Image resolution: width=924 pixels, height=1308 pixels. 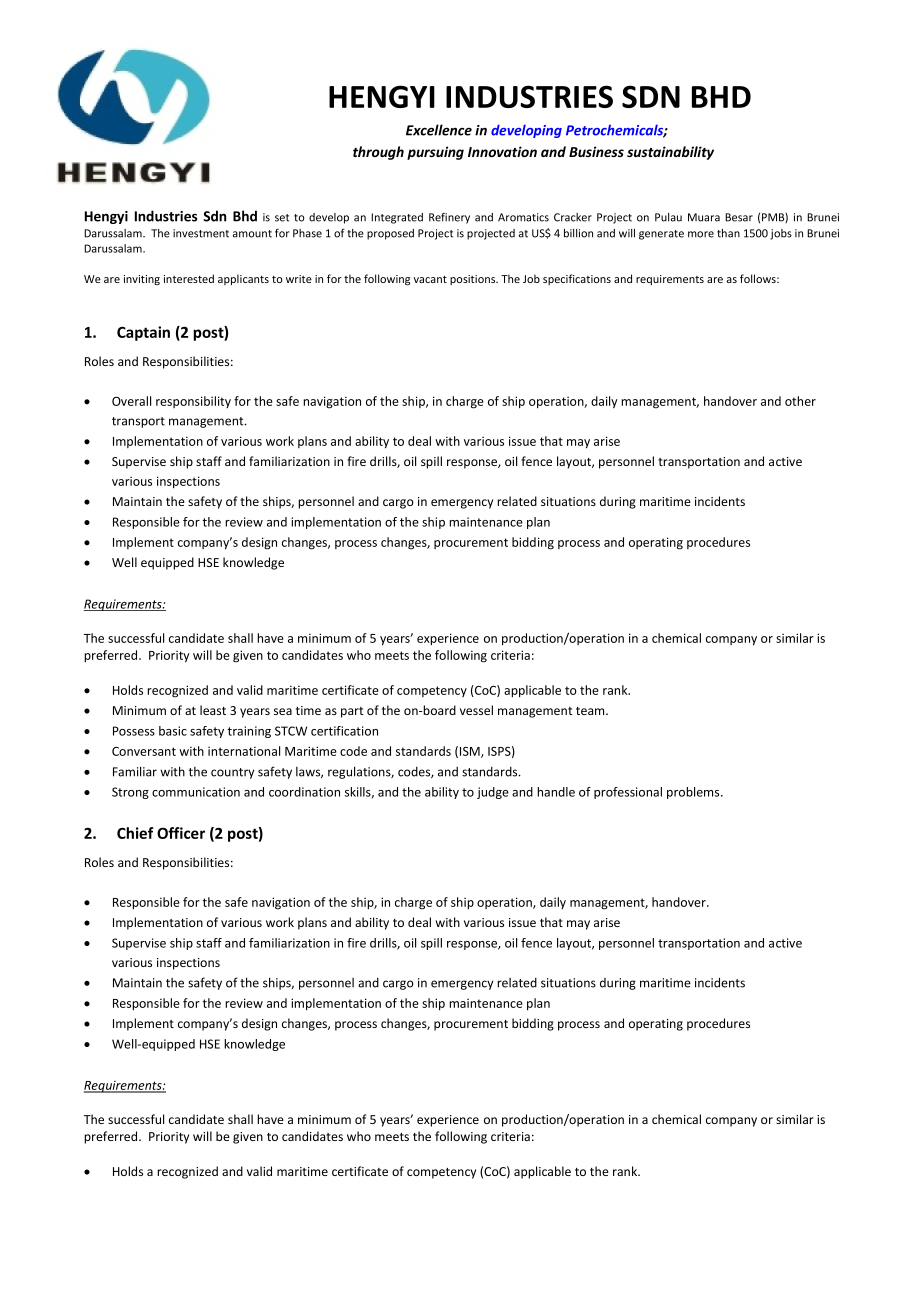 What do you see at coordinates (196, 792) in the document?
I see `communication` at bounding box center [196, 792].
